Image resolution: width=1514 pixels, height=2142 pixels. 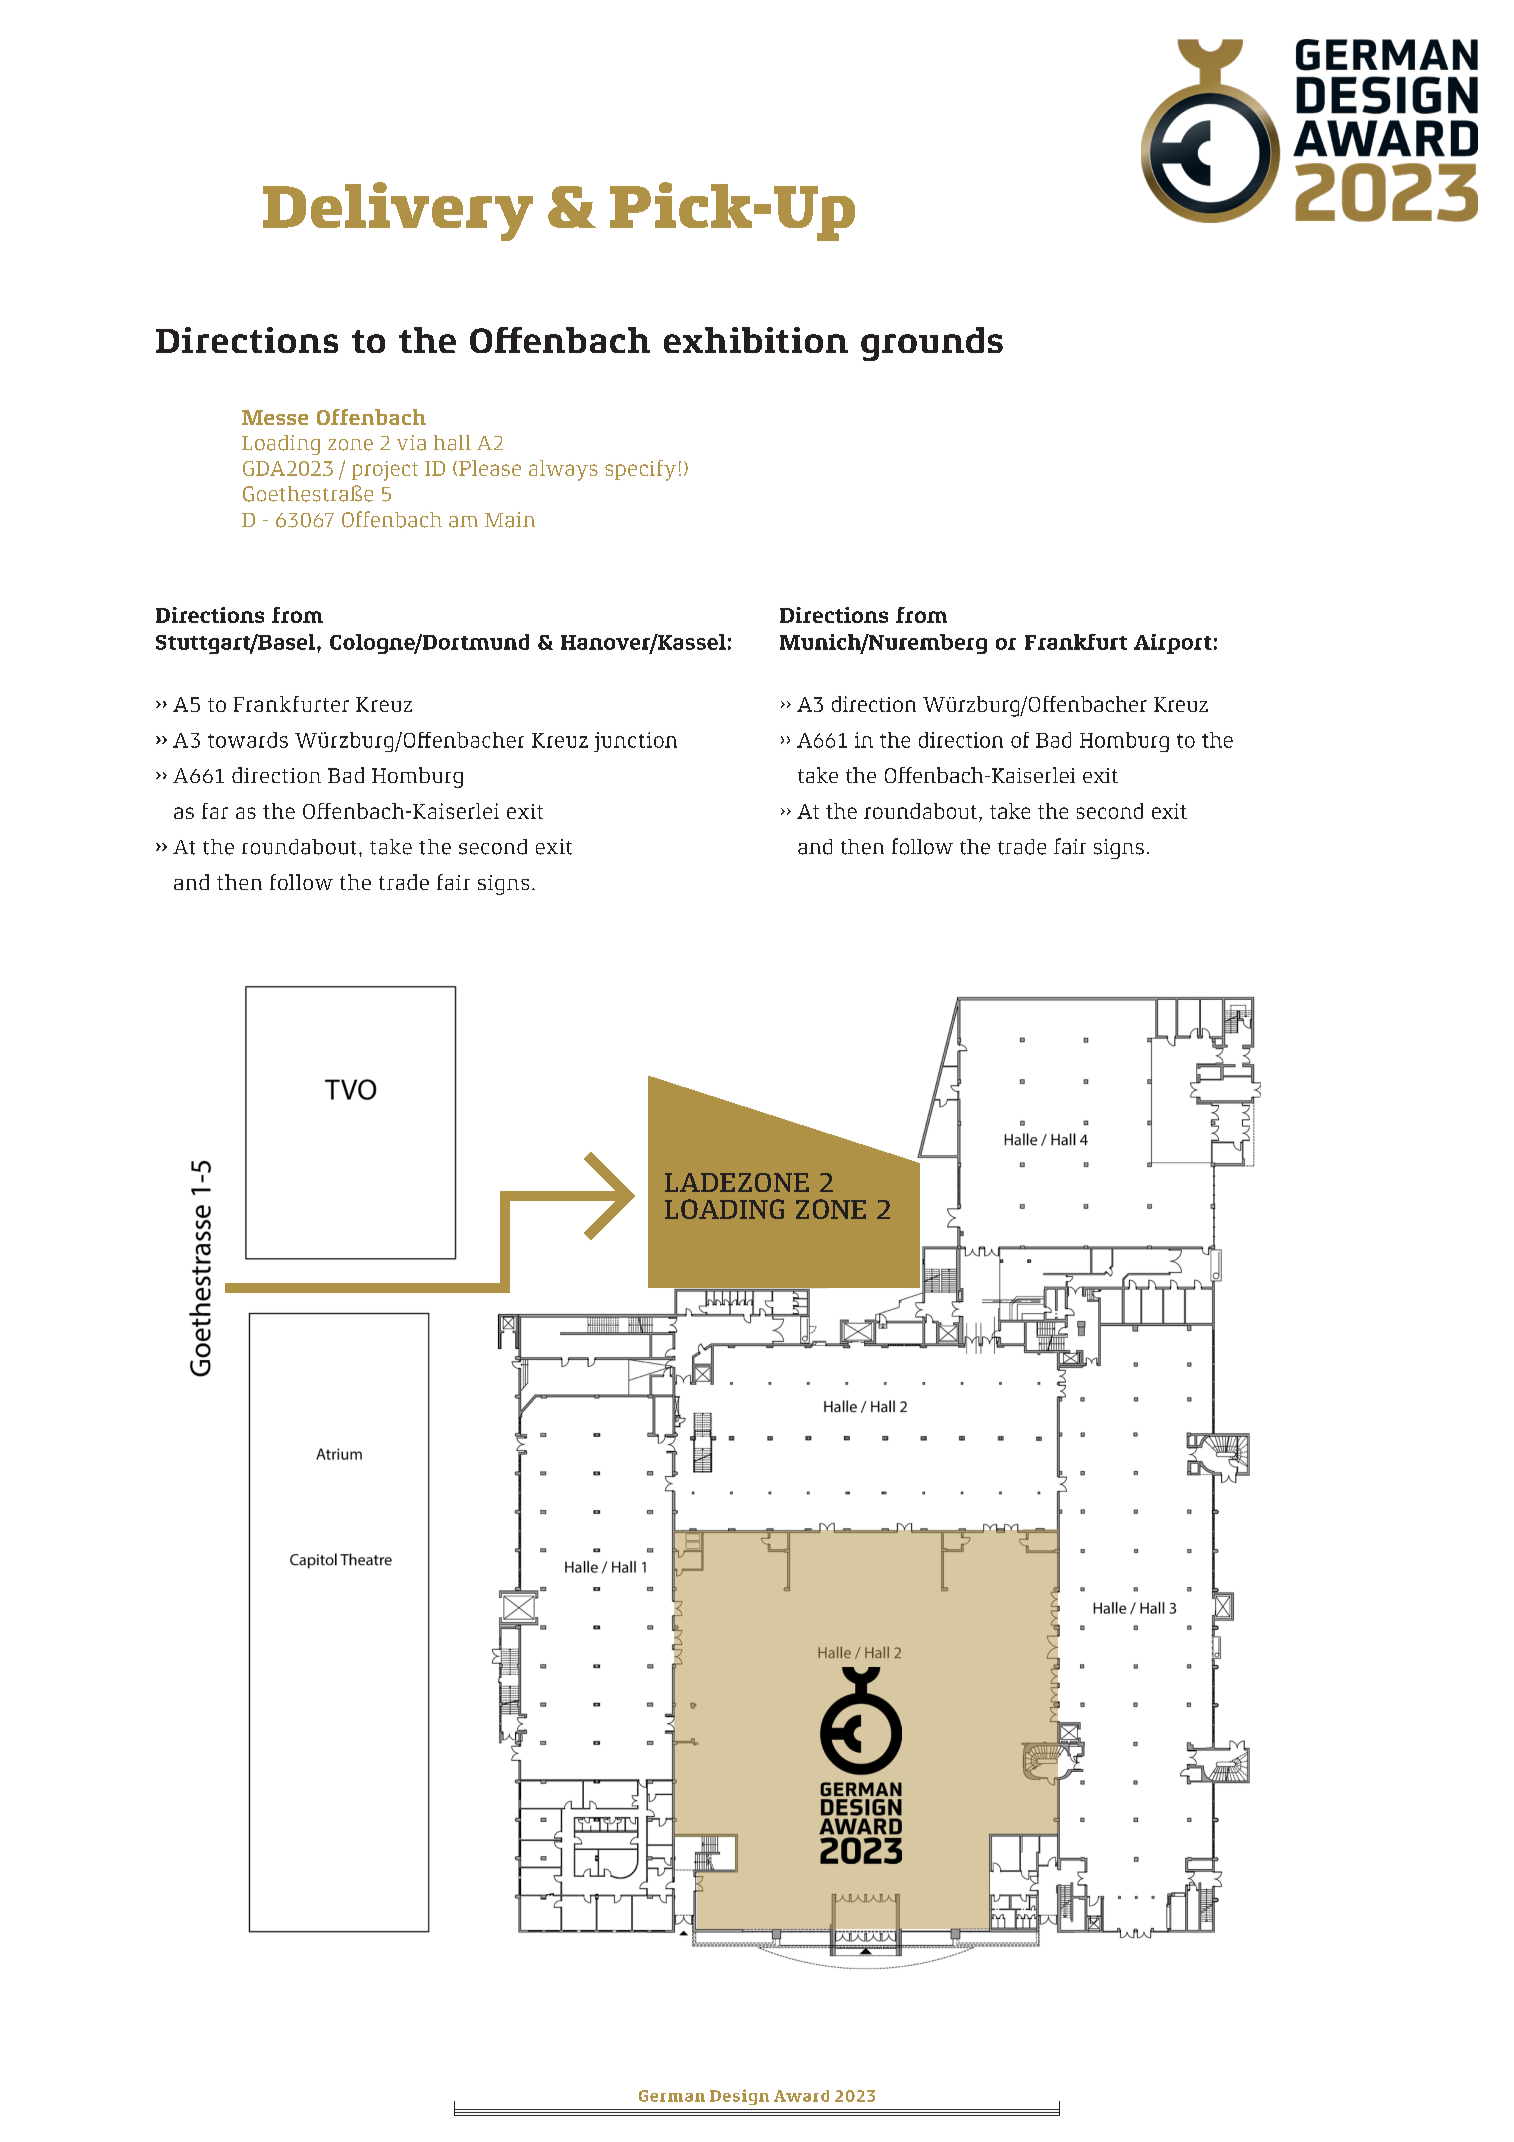 I want to click on German, so click(x=672, y=2096).
